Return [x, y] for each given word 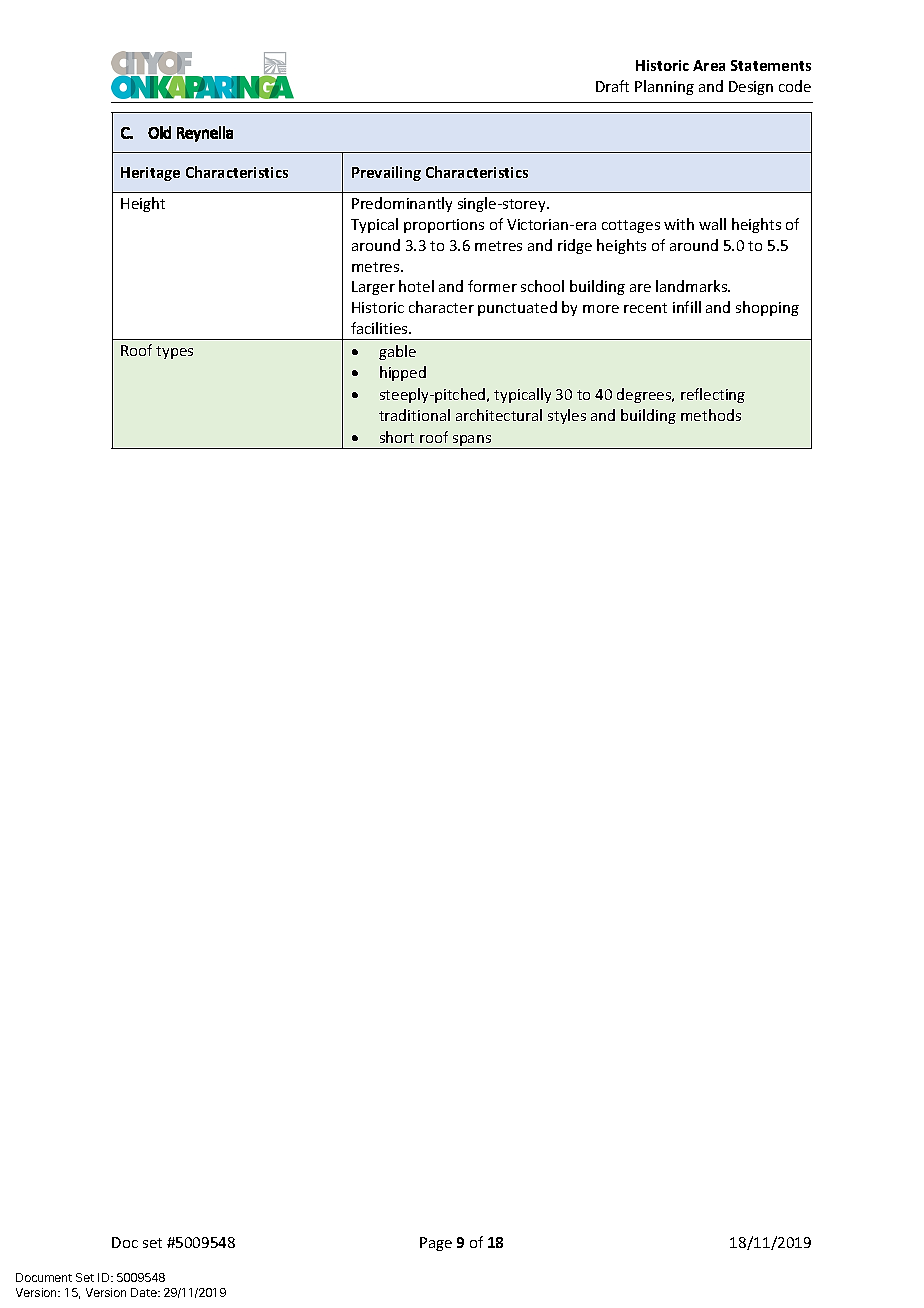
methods [711, 415]
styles [567, 416]
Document [44, 1277]
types [174, 352]
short [397, 437]
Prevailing [386, 173]
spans [472, 442]
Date [145, 1292]
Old [159, 132]
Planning [664, 87]
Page [436, 1244]
